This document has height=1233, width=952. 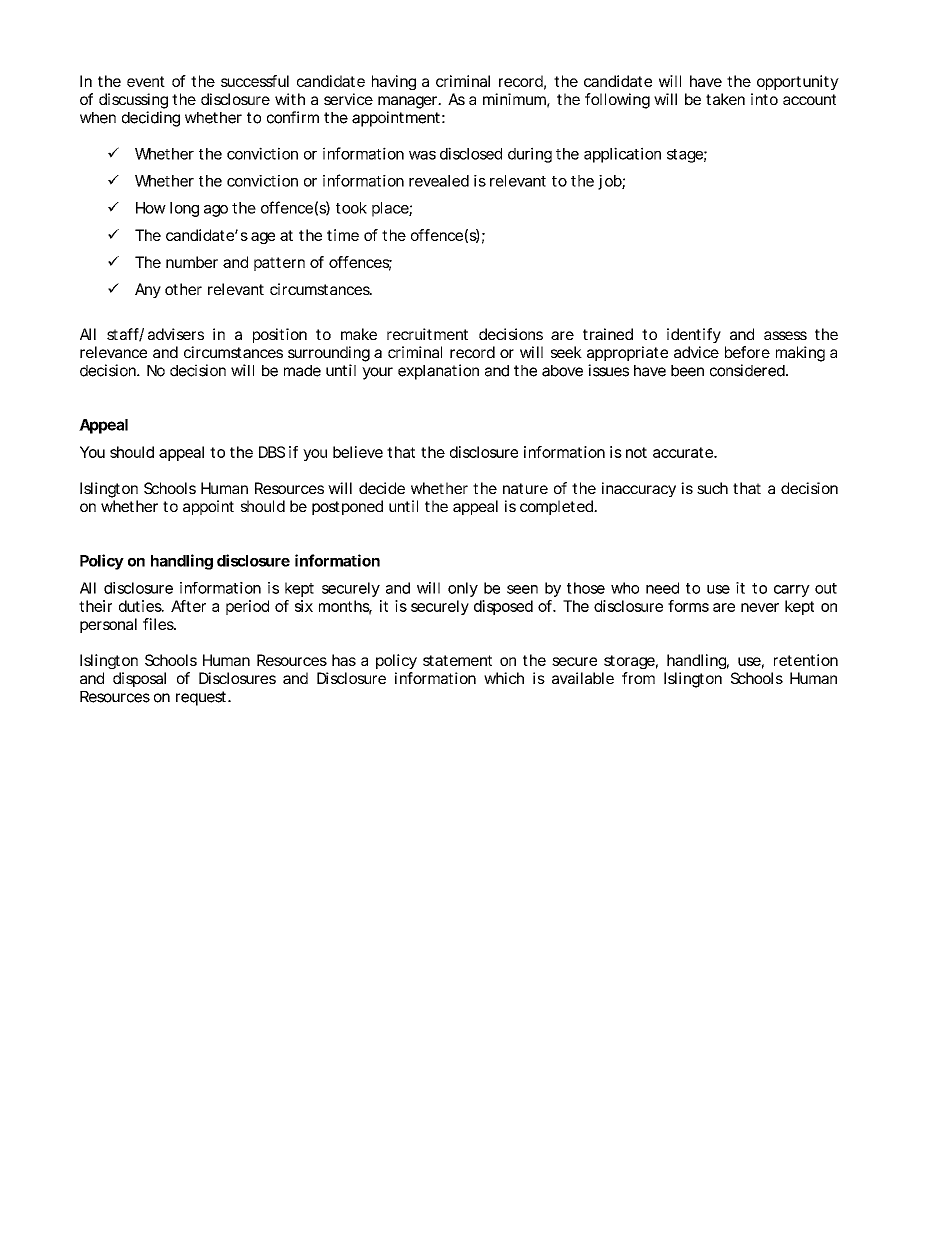 What do you see at coordinates (504, 678) in the document?
I see `which` at bounding box center [504, 678].
